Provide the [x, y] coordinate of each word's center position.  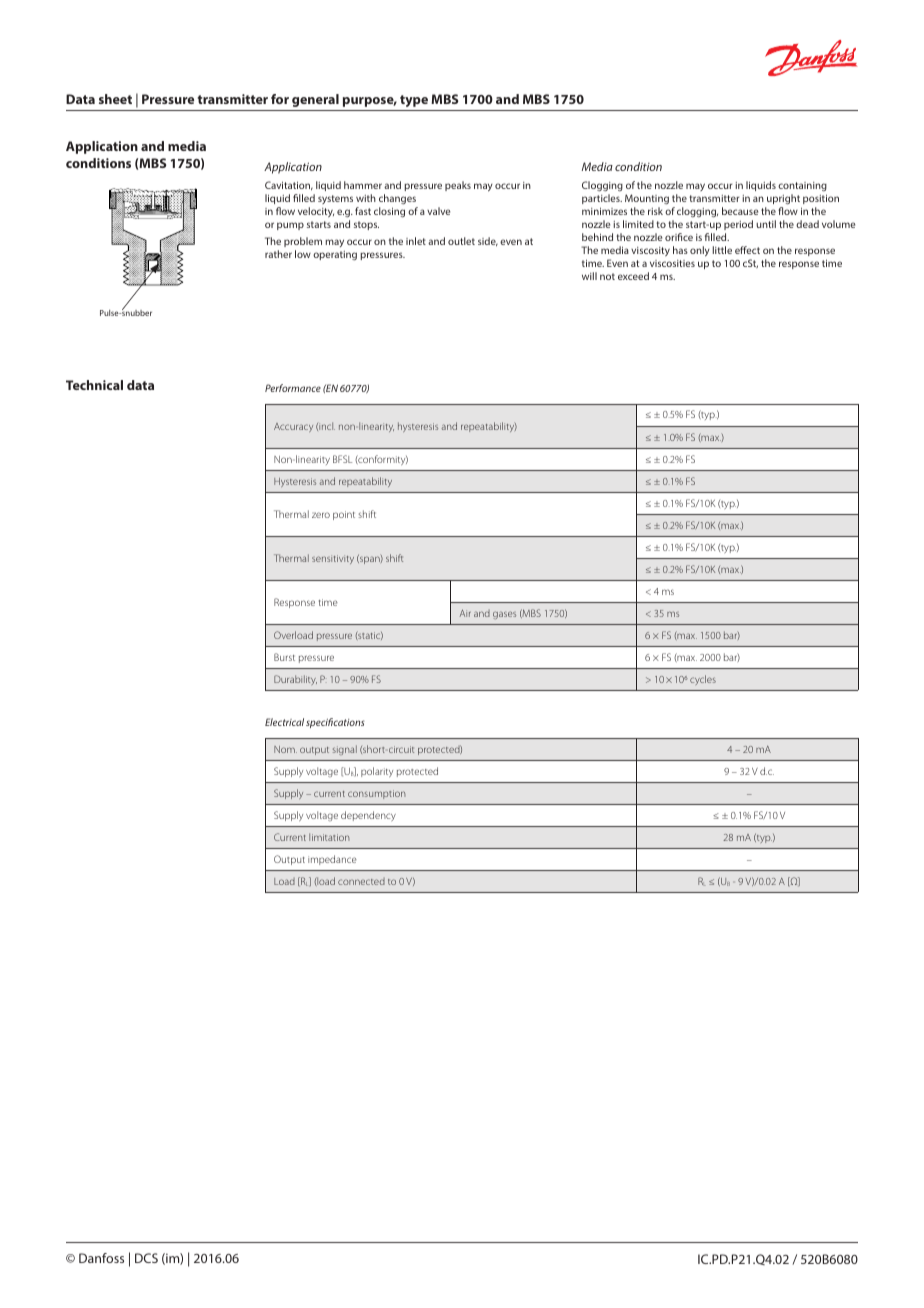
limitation [329, 837]
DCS [146, 1258]
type [414, 101]
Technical [94, 385]
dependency [368, 816]
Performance [293, 388]
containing [802, 186]
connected [361, 881]
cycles [703, 680]
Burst [284, 657]
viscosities [672, 263]
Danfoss [101, 1258]
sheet [115, 99]
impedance [332, 860]
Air [465, 613]
